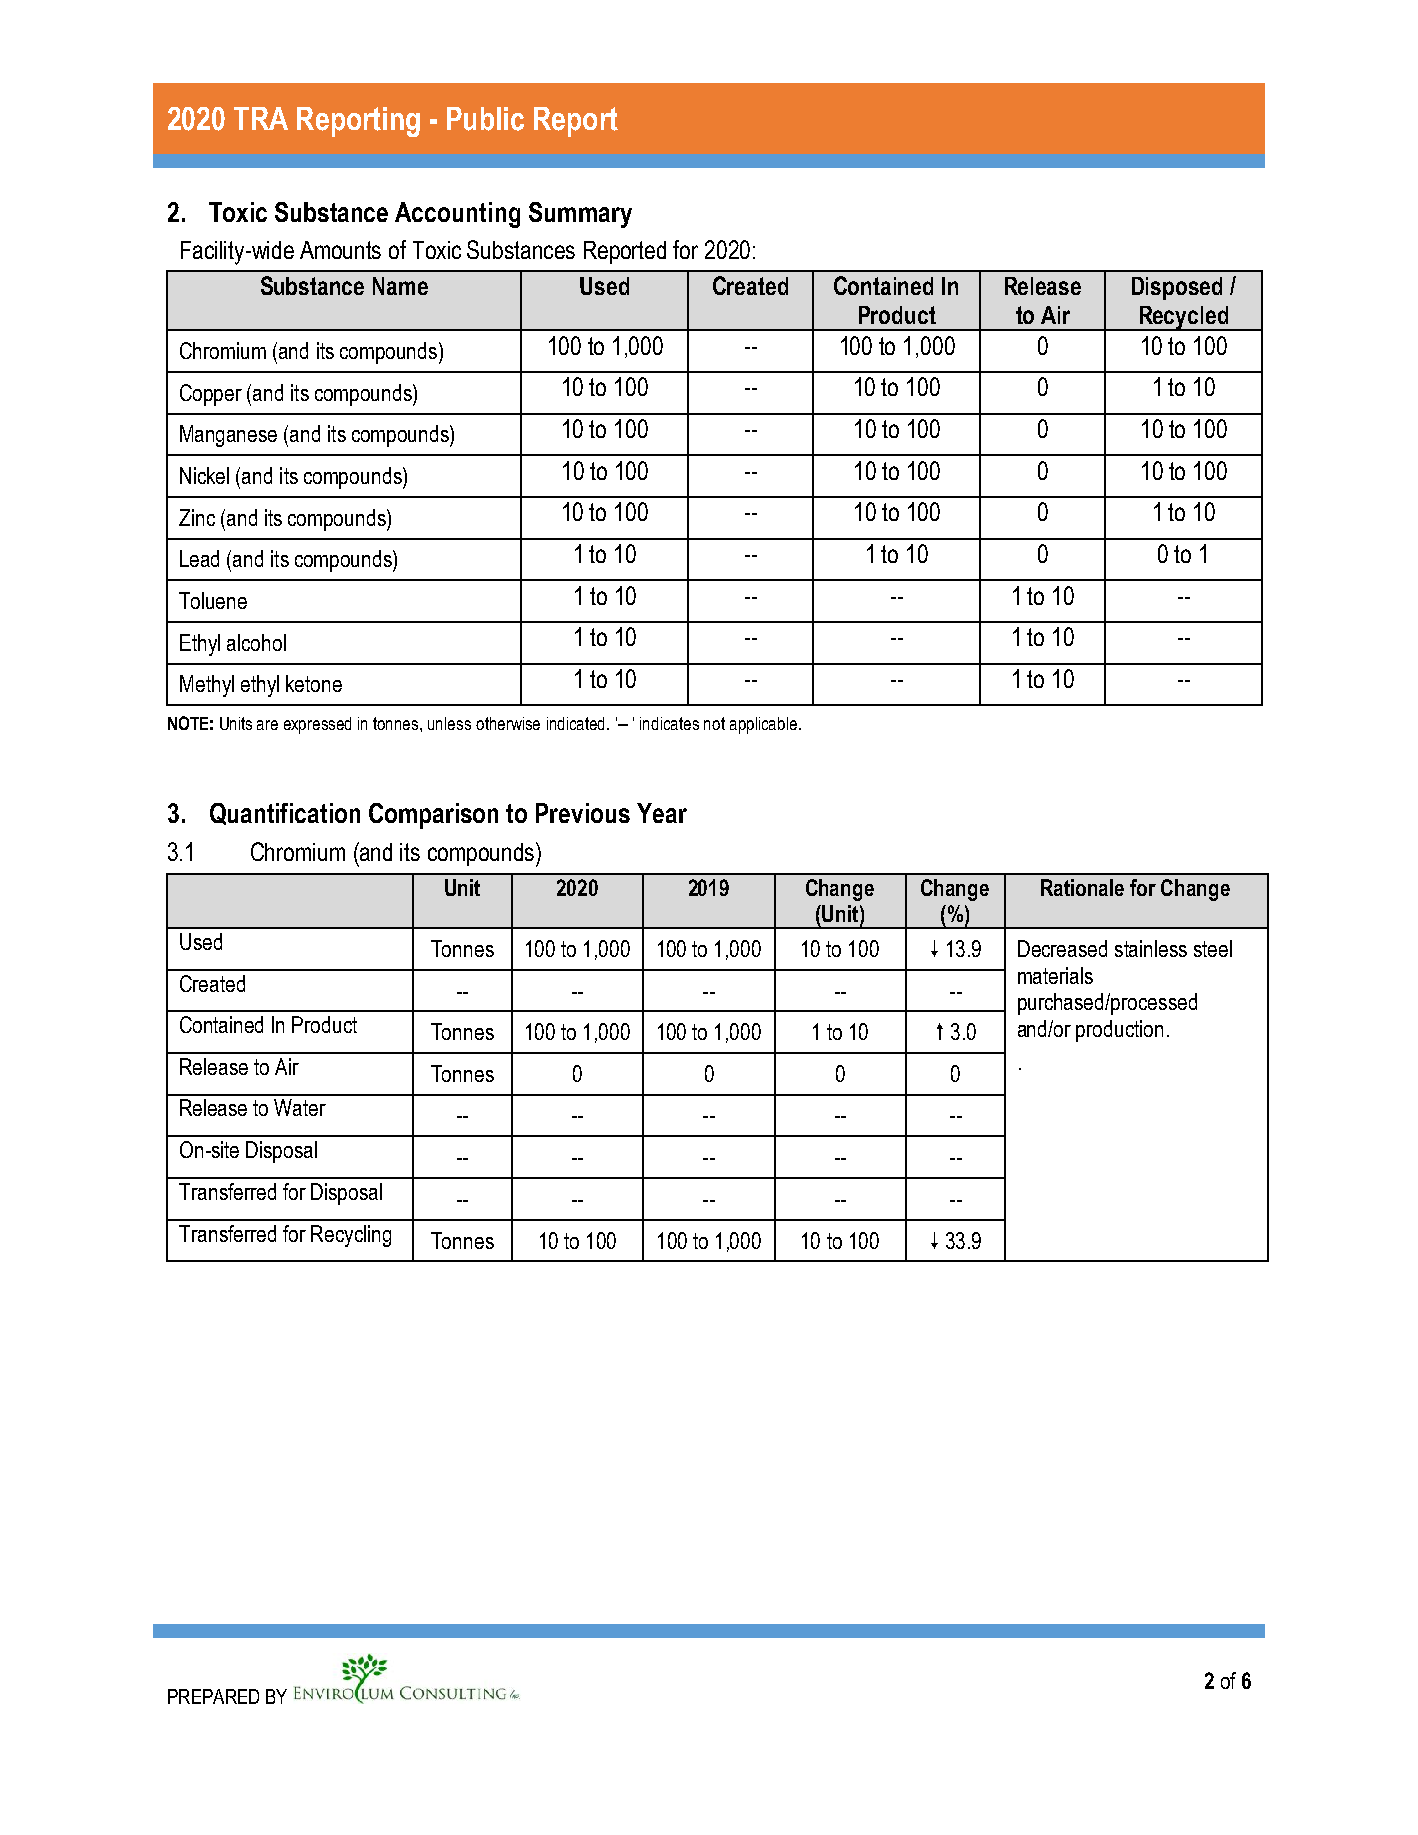 This document has width=1418, height=1835. I want to click on Rationale, so click(1082, 887).
